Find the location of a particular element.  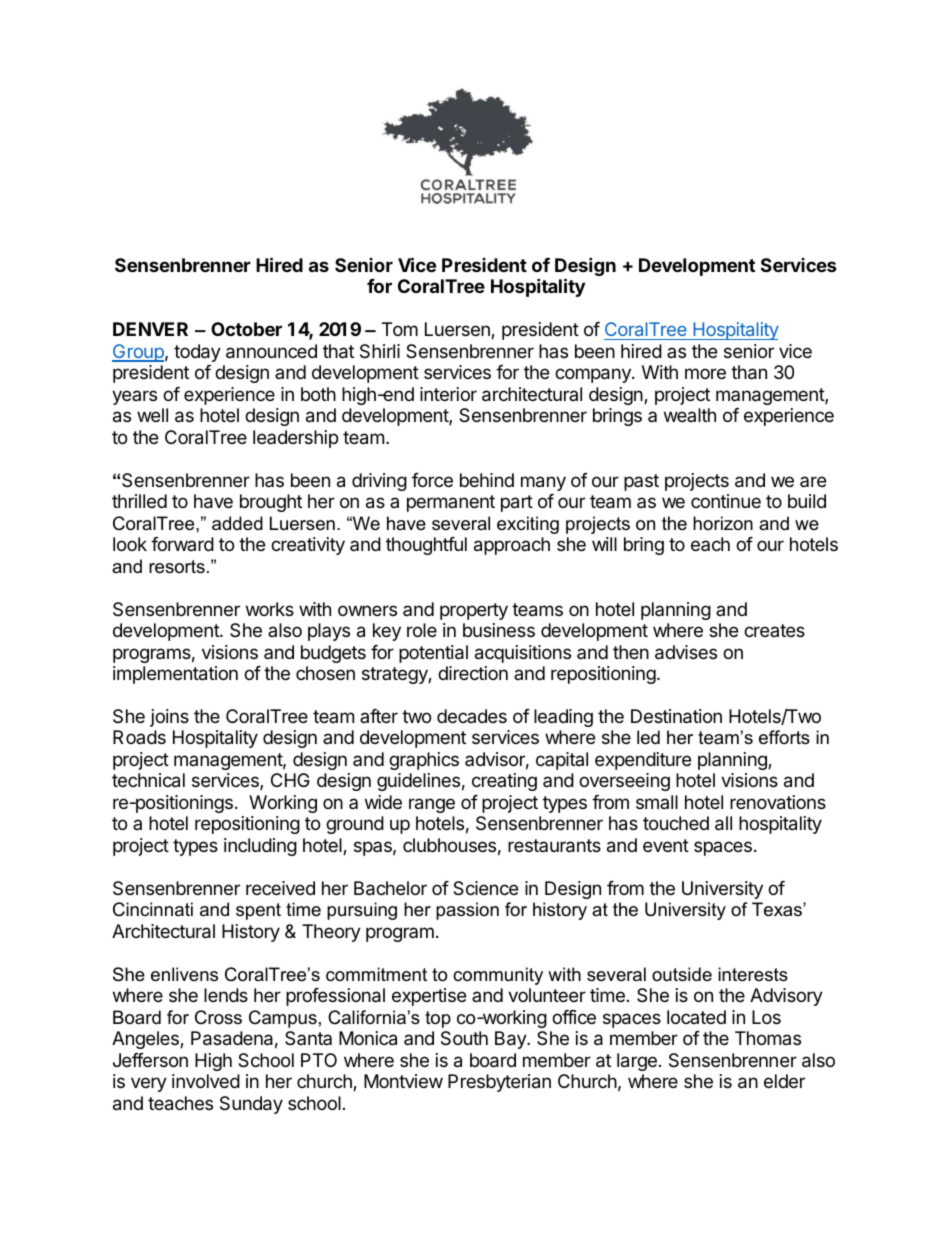

Texas is located at coordinates (778, 909).
